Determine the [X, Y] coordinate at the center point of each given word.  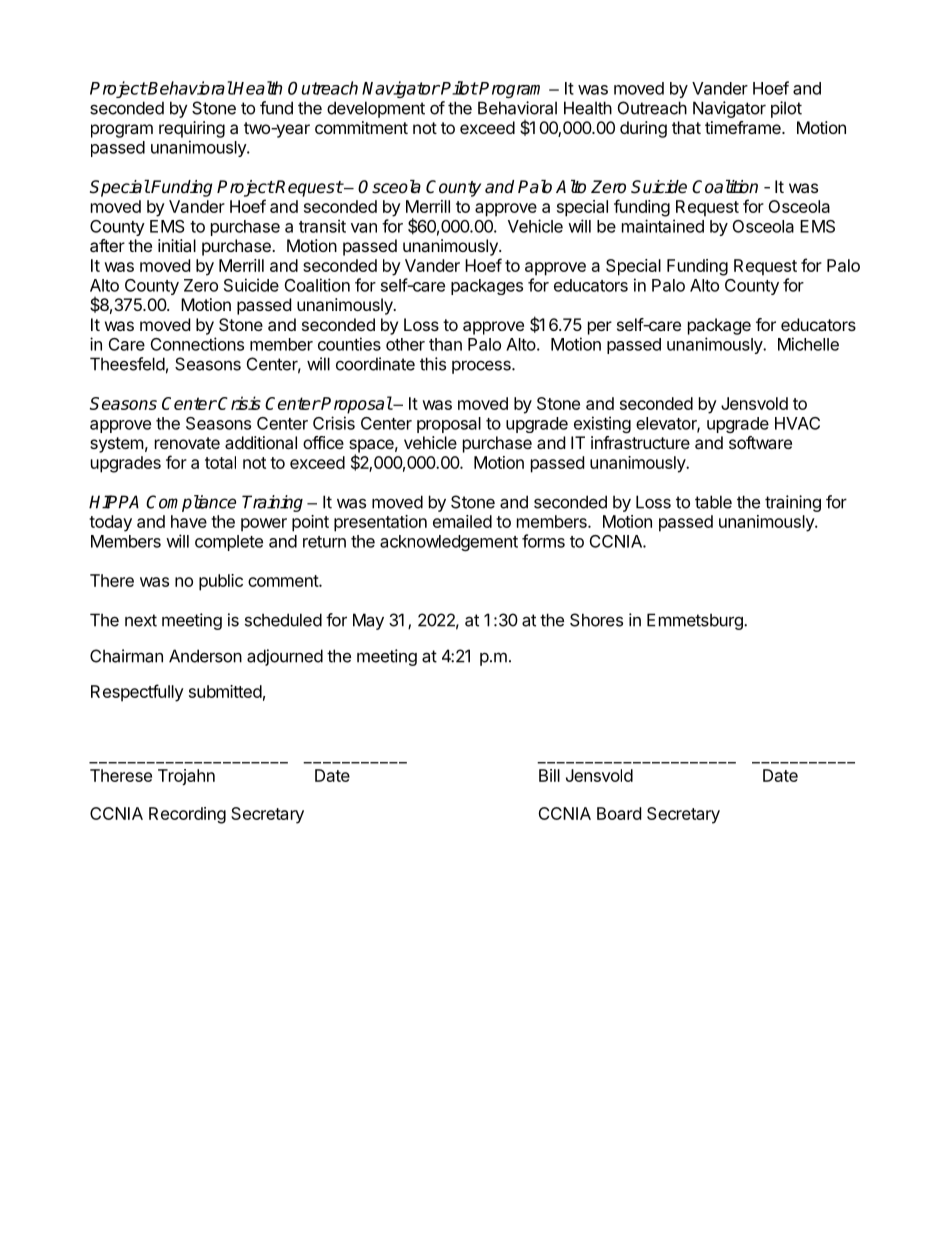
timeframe [744, 127]
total [220, 462]
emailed [462, 521]
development [376, 109]
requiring [192, 129]
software [760, 442]
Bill [549, 775]
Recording [187, 815]
